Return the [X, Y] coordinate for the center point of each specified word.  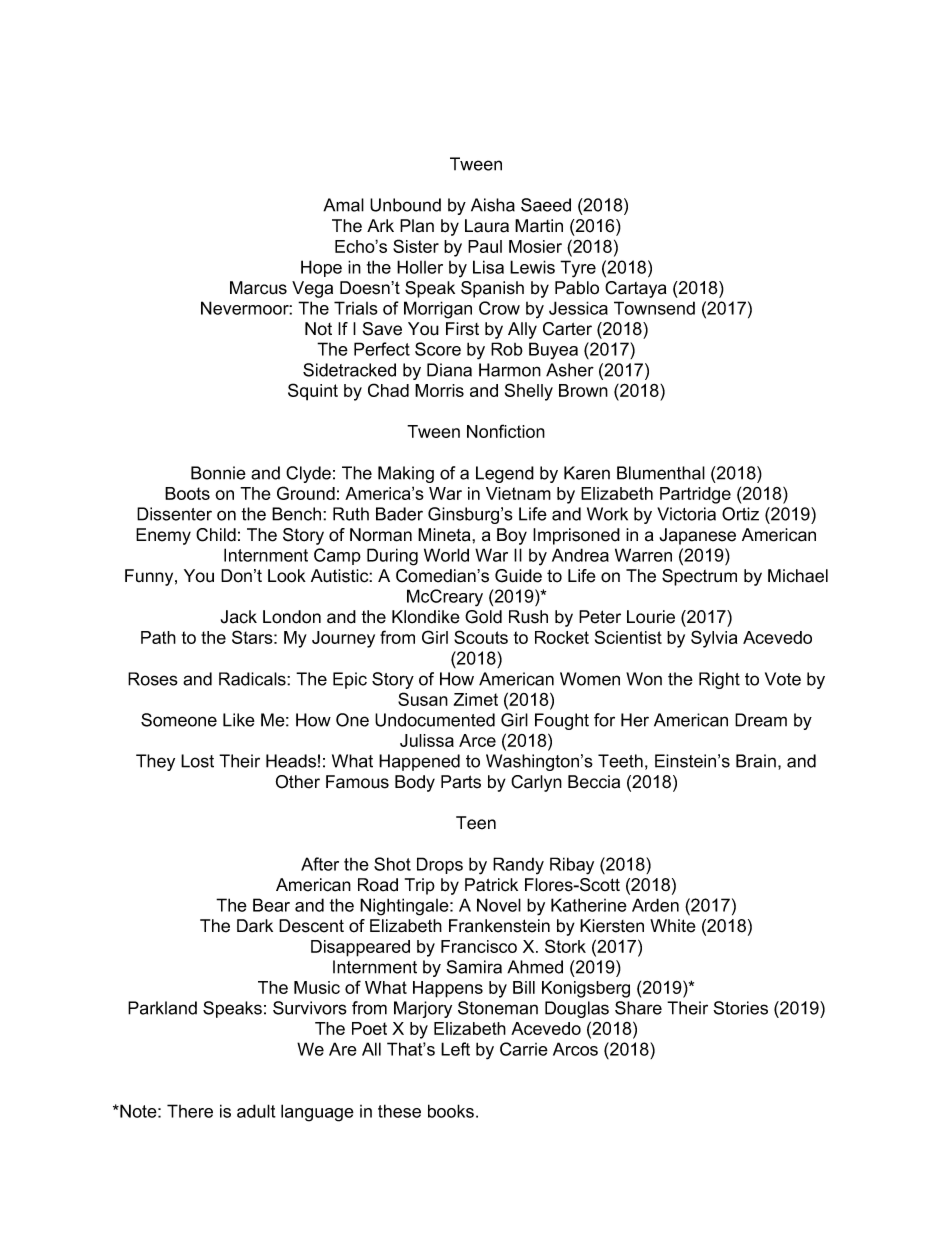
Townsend [654, 308]
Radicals [253, 679]
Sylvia [714, 639]
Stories [740, 1008]
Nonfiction [506, 431]
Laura [487, 226]
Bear [271, 905]
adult [256, 1111]
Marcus [258, 288]
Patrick [491, 885]
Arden [655, 905]
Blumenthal [661, 473]
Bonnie [218, 473]
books [451, 1111]
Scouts [481, 637]
